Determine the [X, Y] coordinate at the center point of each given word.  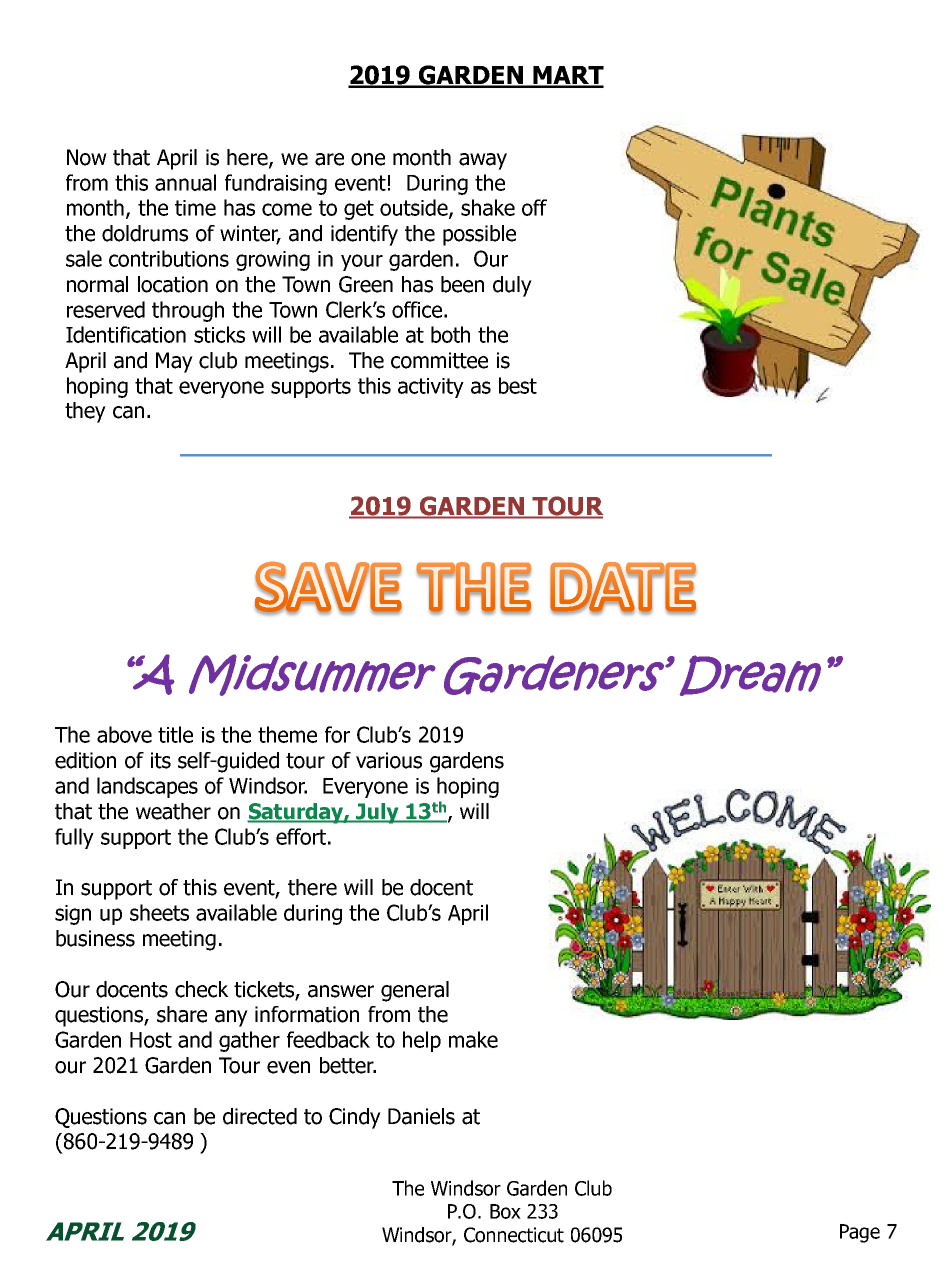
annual [185, 182]
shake [488, 207]
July [377, 813]
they [85, 412]
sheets [159, 912]
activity [431, 388]
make [473, 1039]
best [518, 385]
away [483, 161]
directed [260, 1116]
